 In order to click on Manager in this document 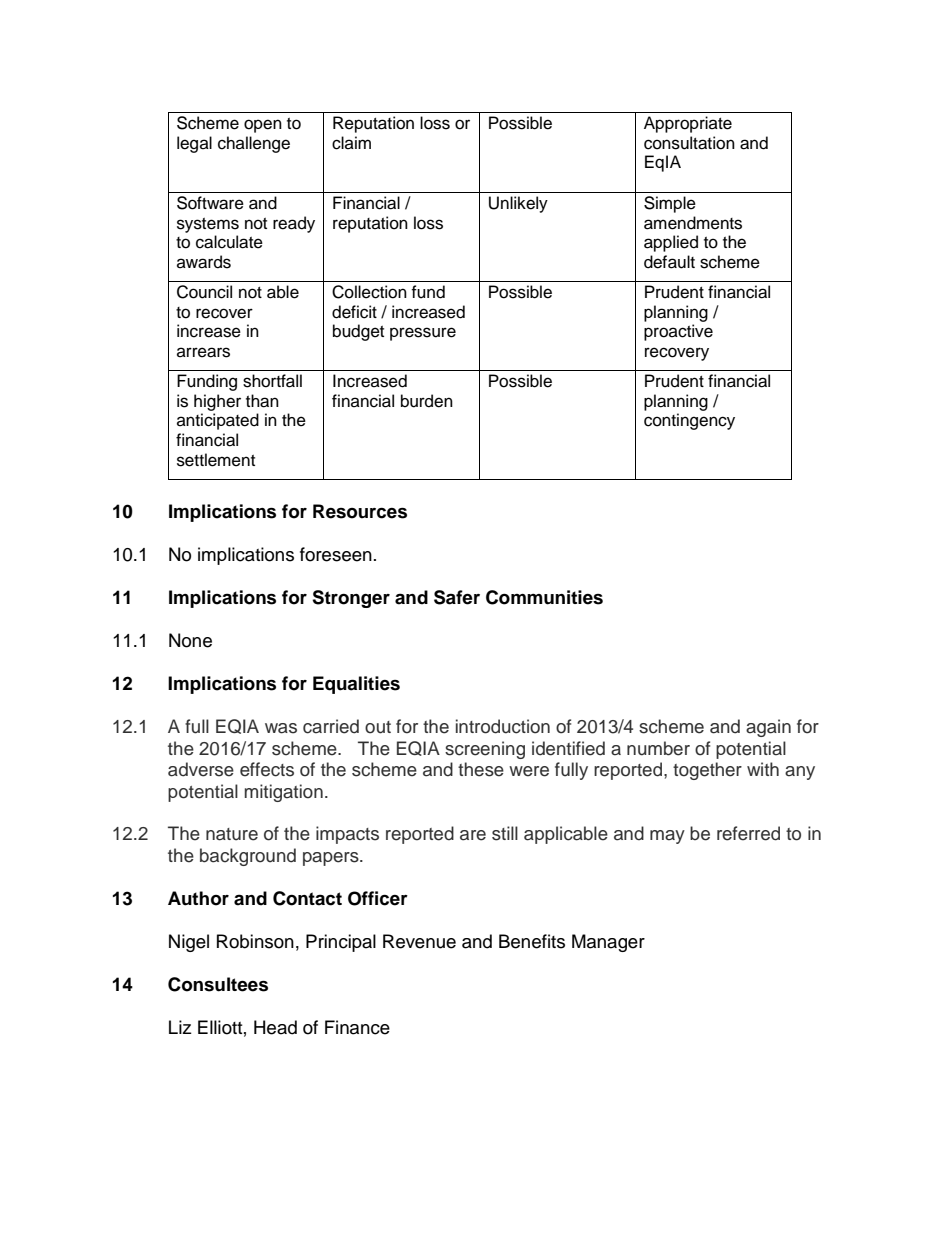, I will do `click(608, 943)`.
